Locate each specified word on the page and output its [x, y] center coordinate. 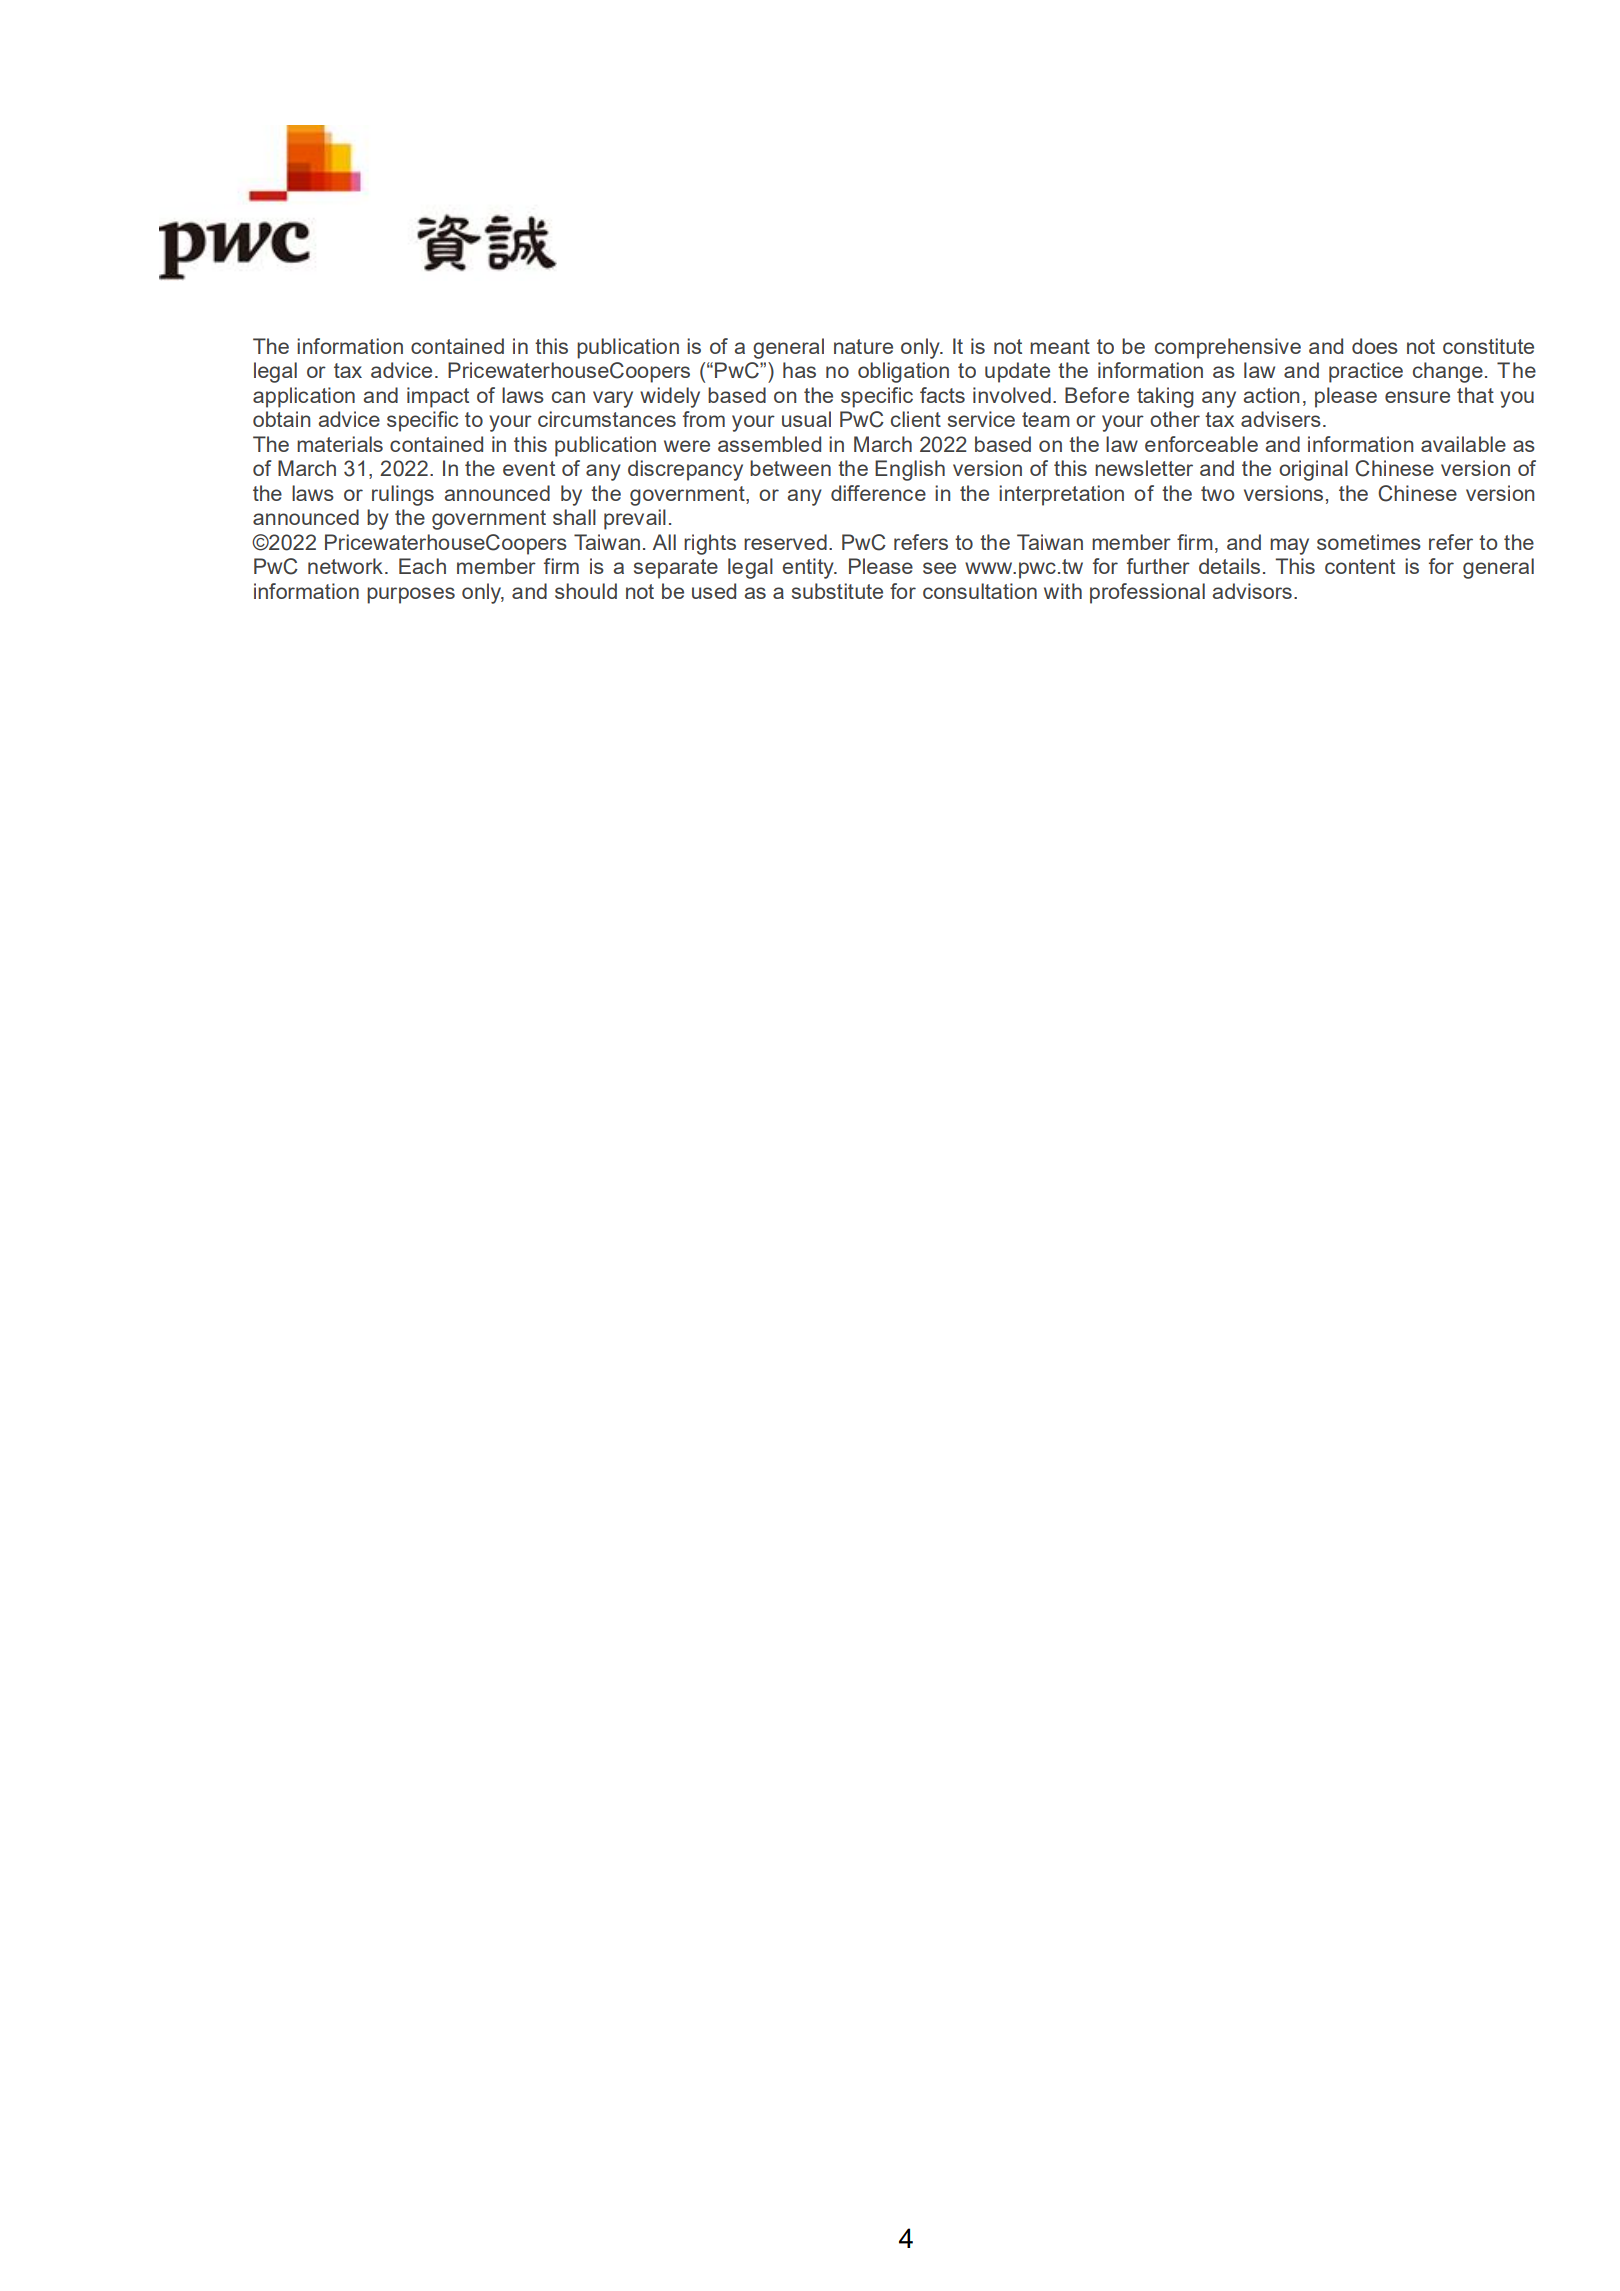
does [1375, 346]
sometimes [1369, 542]
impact [438, 397]
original [1313, 470]
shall [574, 517]
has [799, 370]
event [529, 468]
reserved [785, 542]
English [910, 470]
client [916, 419]
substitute [837, 591]
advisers [1281, 419]
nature [863, 346]
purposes [411, 595]
